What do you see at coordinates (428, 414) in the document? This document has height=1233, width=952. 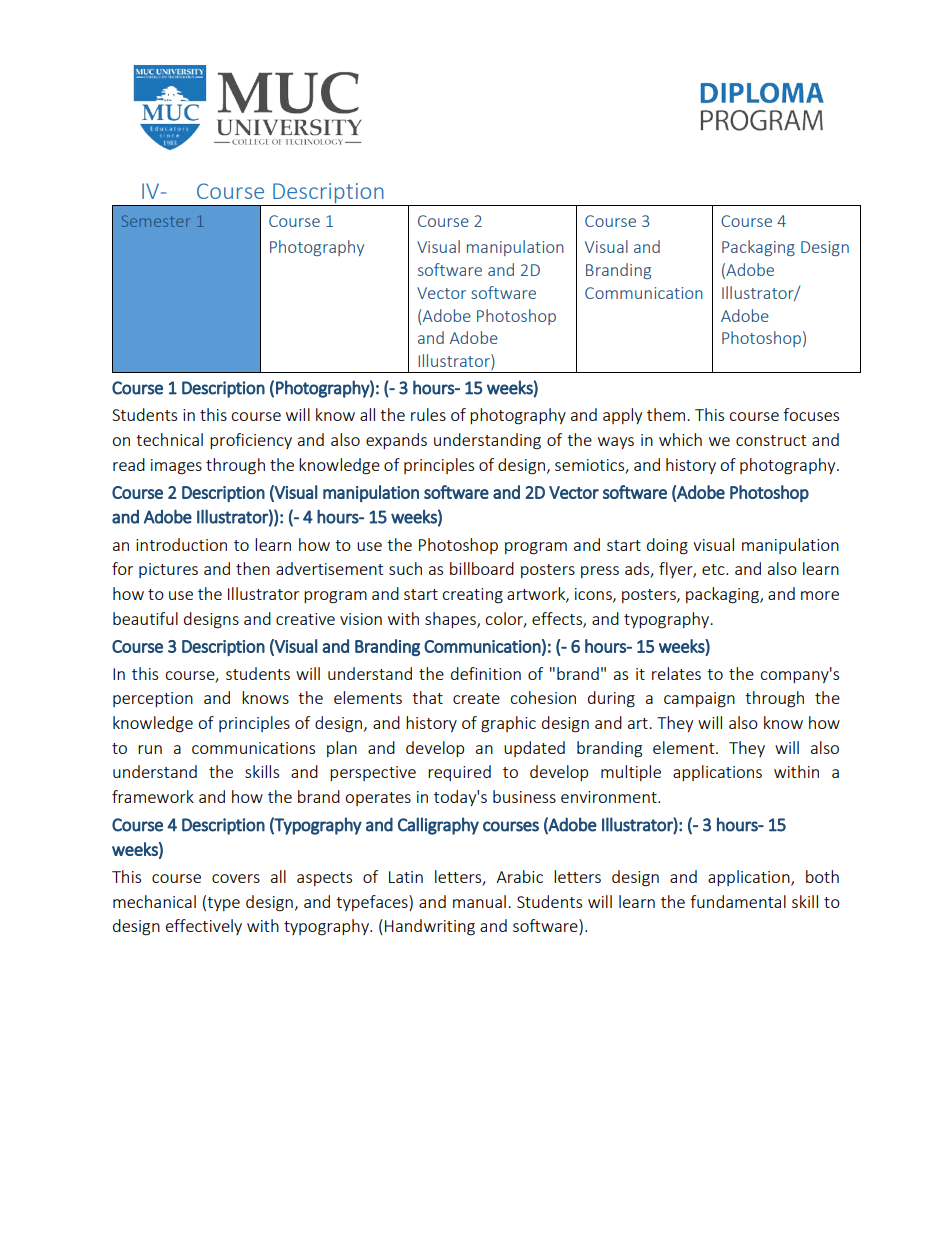 I see `rules` at bounding box center [428, 414].
